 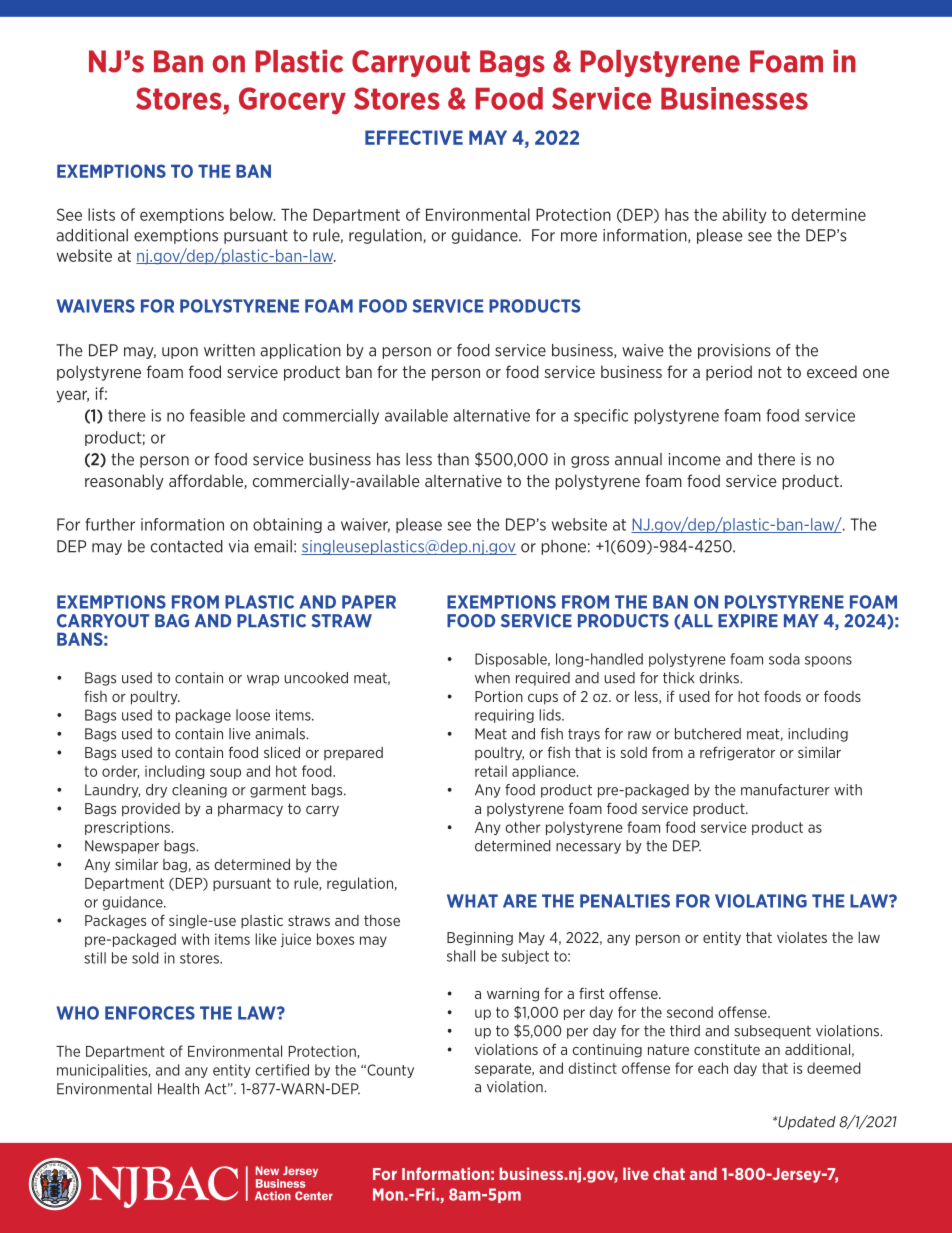 I want to click on when, so click(x=492, y=678).
